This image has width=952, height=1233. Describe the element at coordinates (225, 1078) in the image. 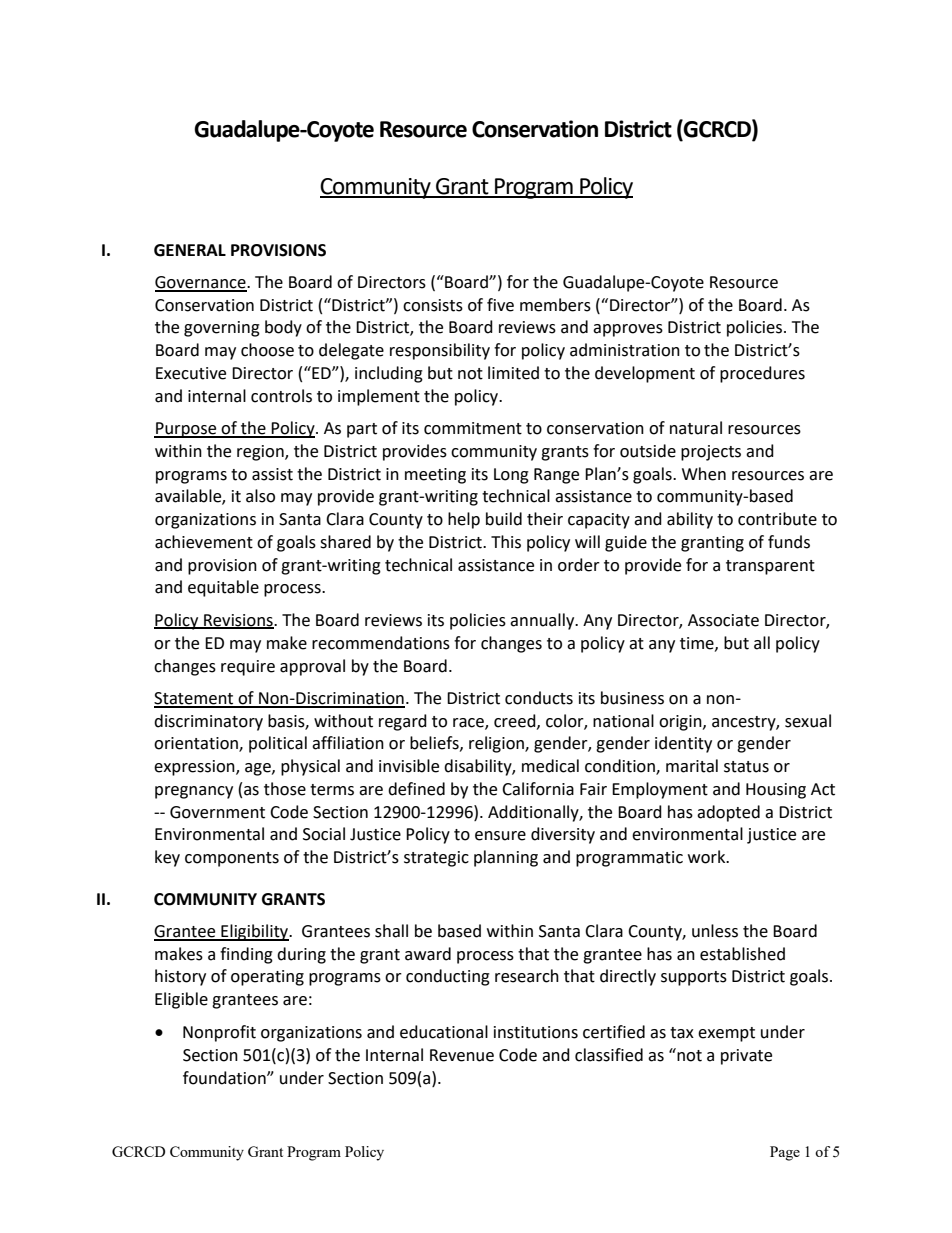

I see `foundation` at that location.
